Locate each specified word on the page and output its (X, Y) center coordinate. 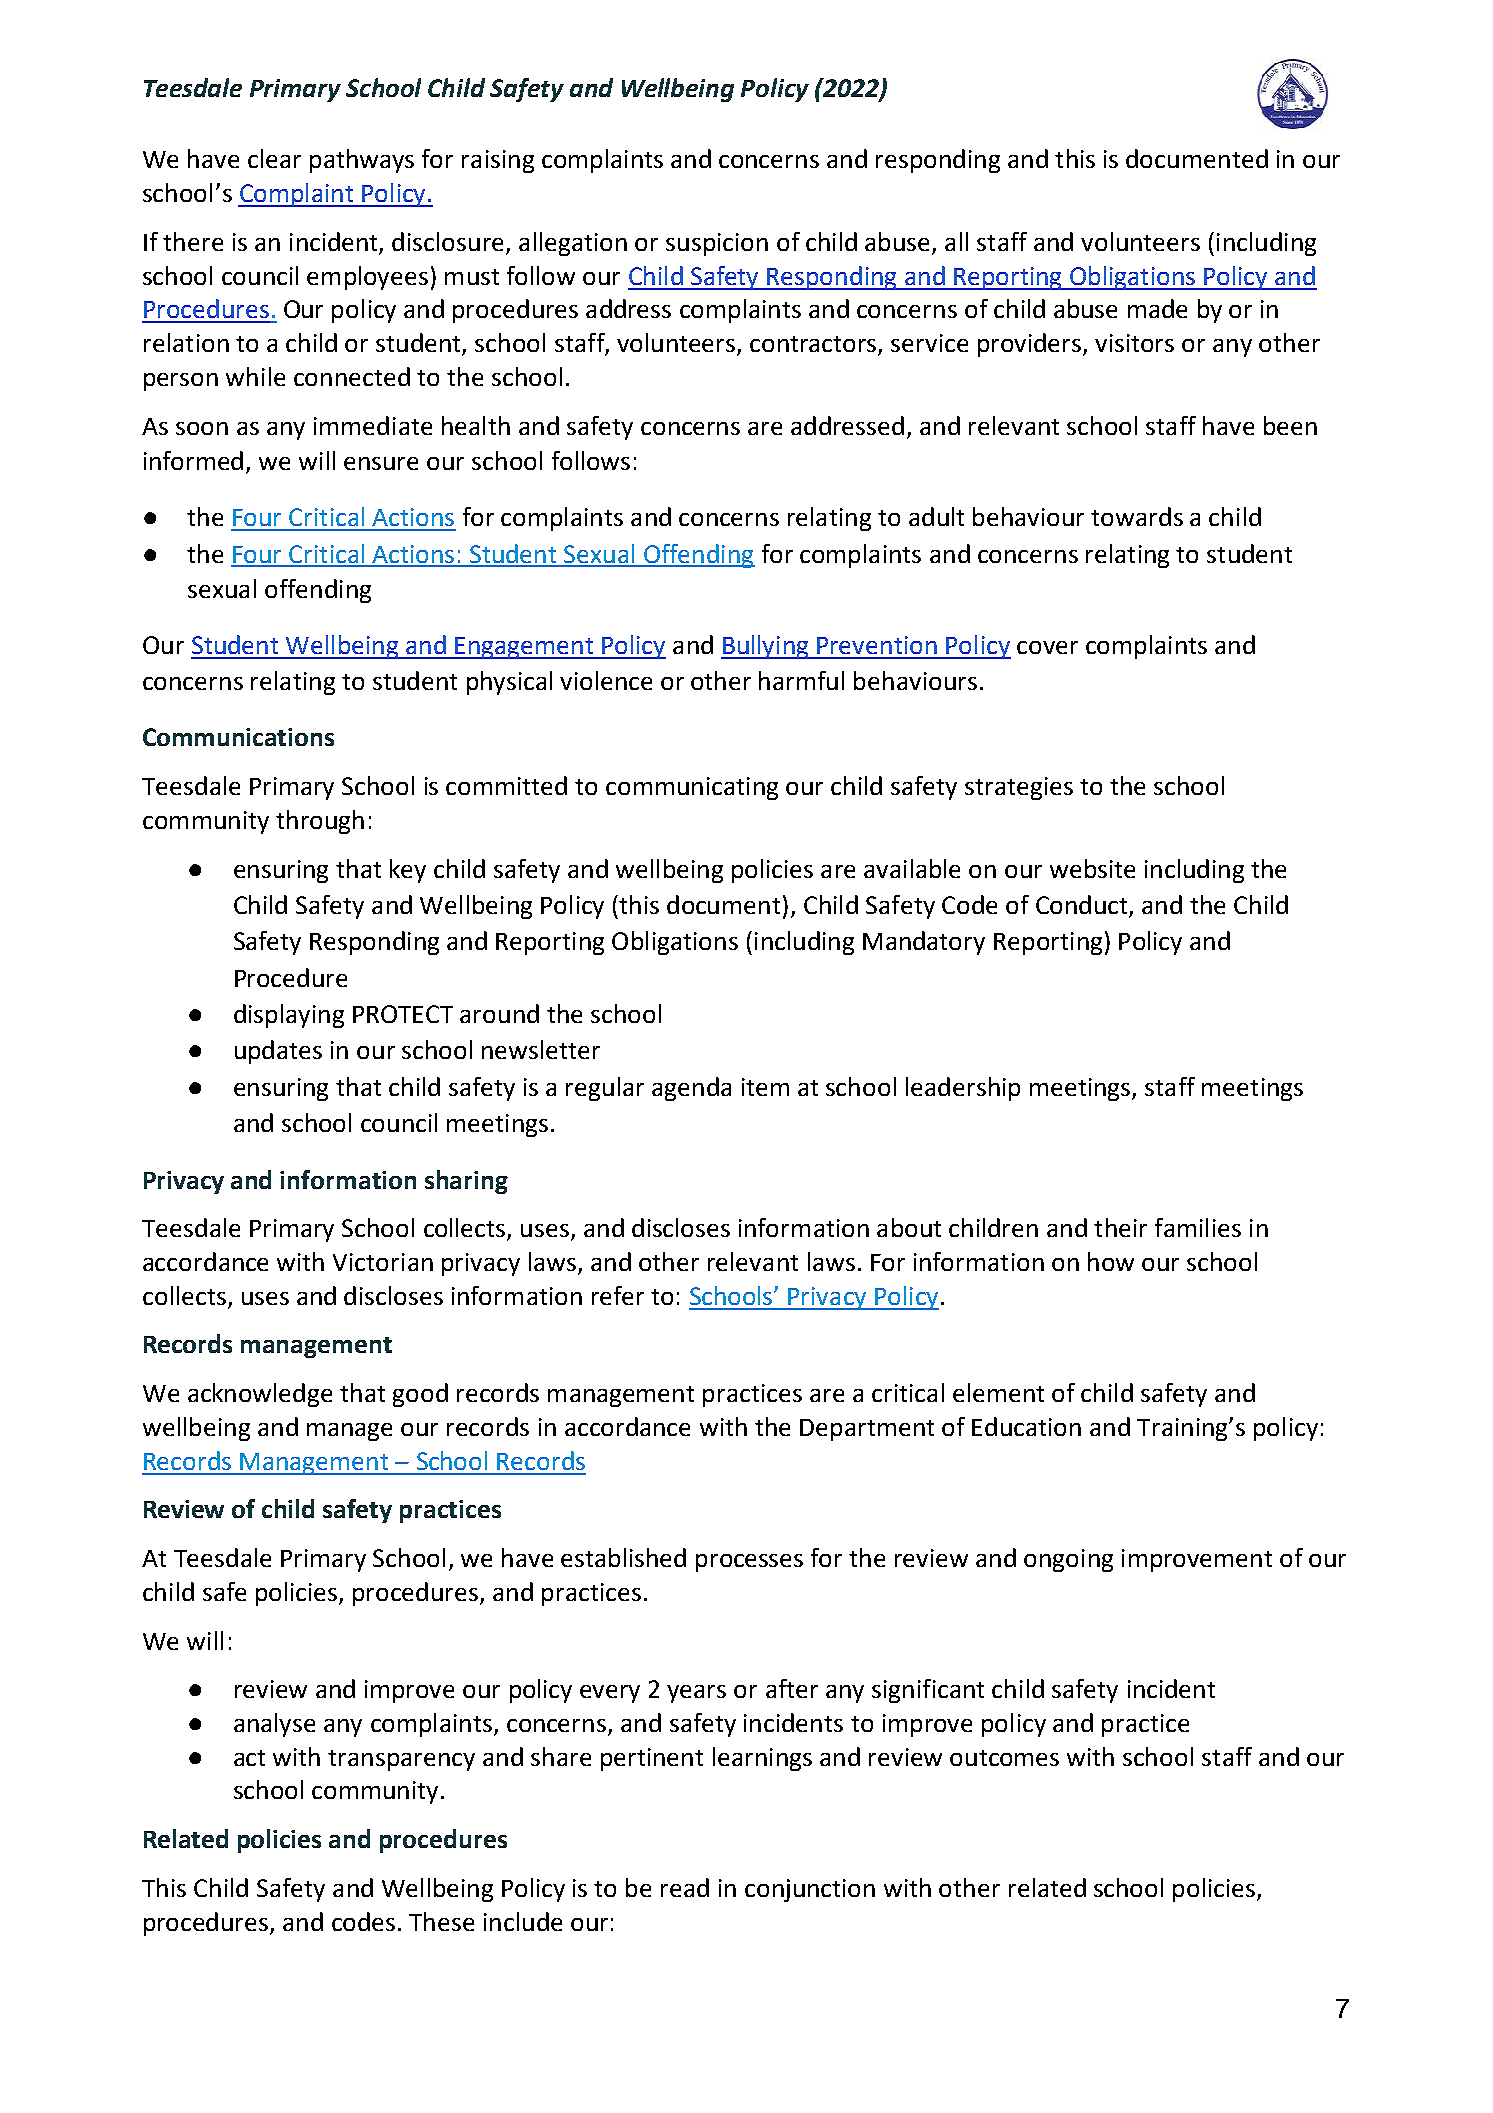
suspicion (717, 244)
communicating (692, 788)
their (1120, 1227)
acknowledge (260, 1395)
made (1157, 308)
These (441, 1921)
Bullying (766, 647)
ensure (381, 463)
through (320, 822)
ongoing (1068, 1560)
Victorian (383, 1262)
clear (274, 158)
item (765, 1087)
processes (749, 1563)
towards (1137, 516)
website (1092, 868)
